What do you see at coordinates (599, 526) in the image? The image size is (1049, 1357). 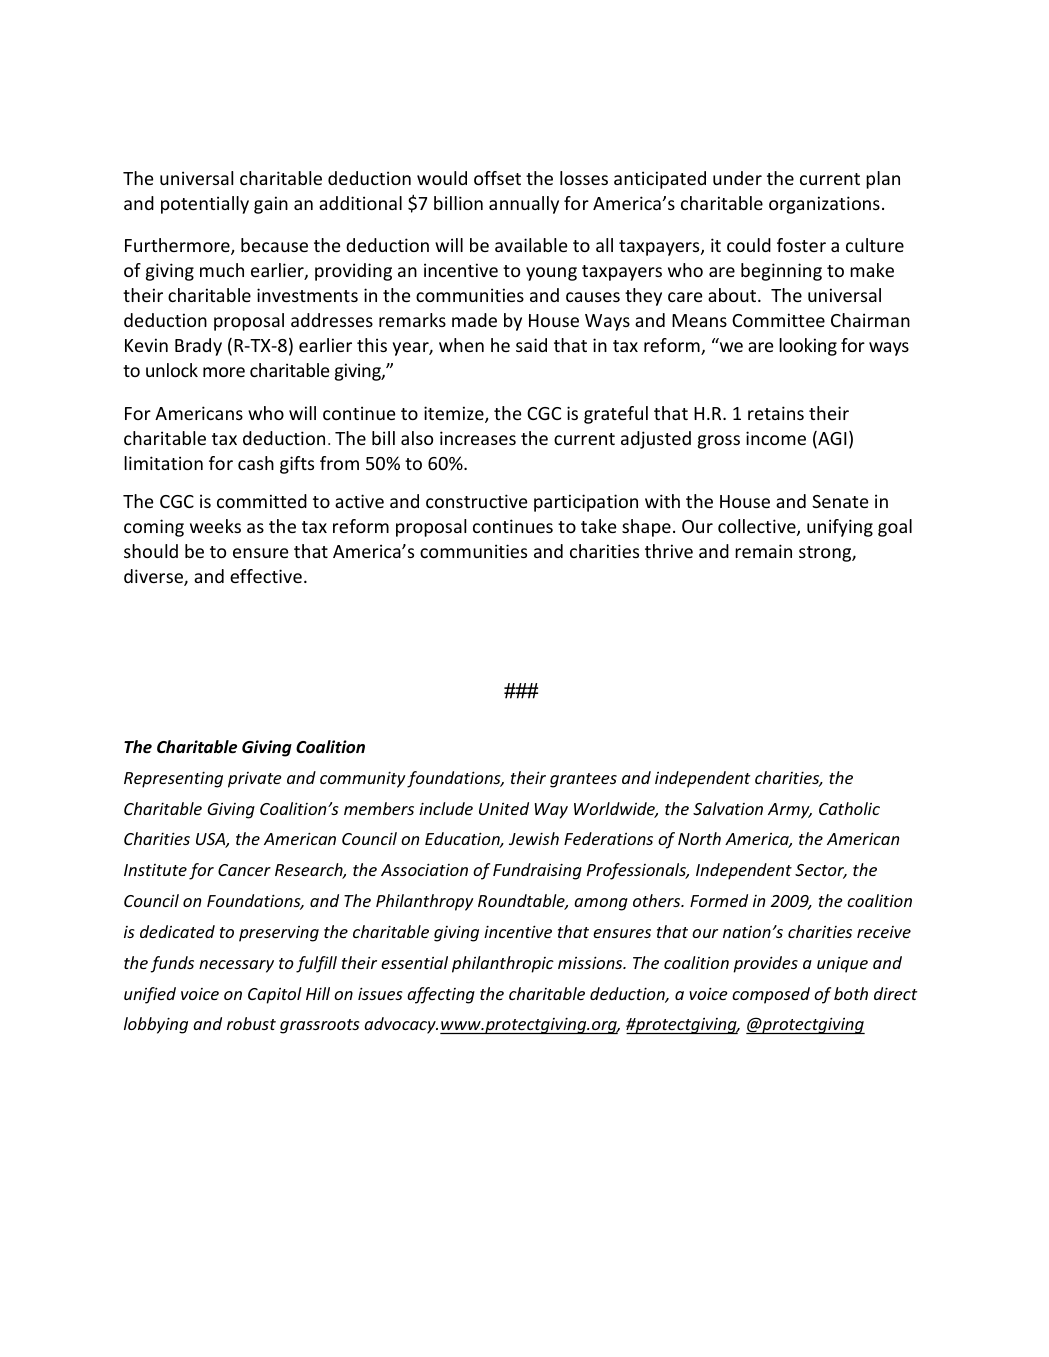 I see `take` at bounding box center [599, 526].
